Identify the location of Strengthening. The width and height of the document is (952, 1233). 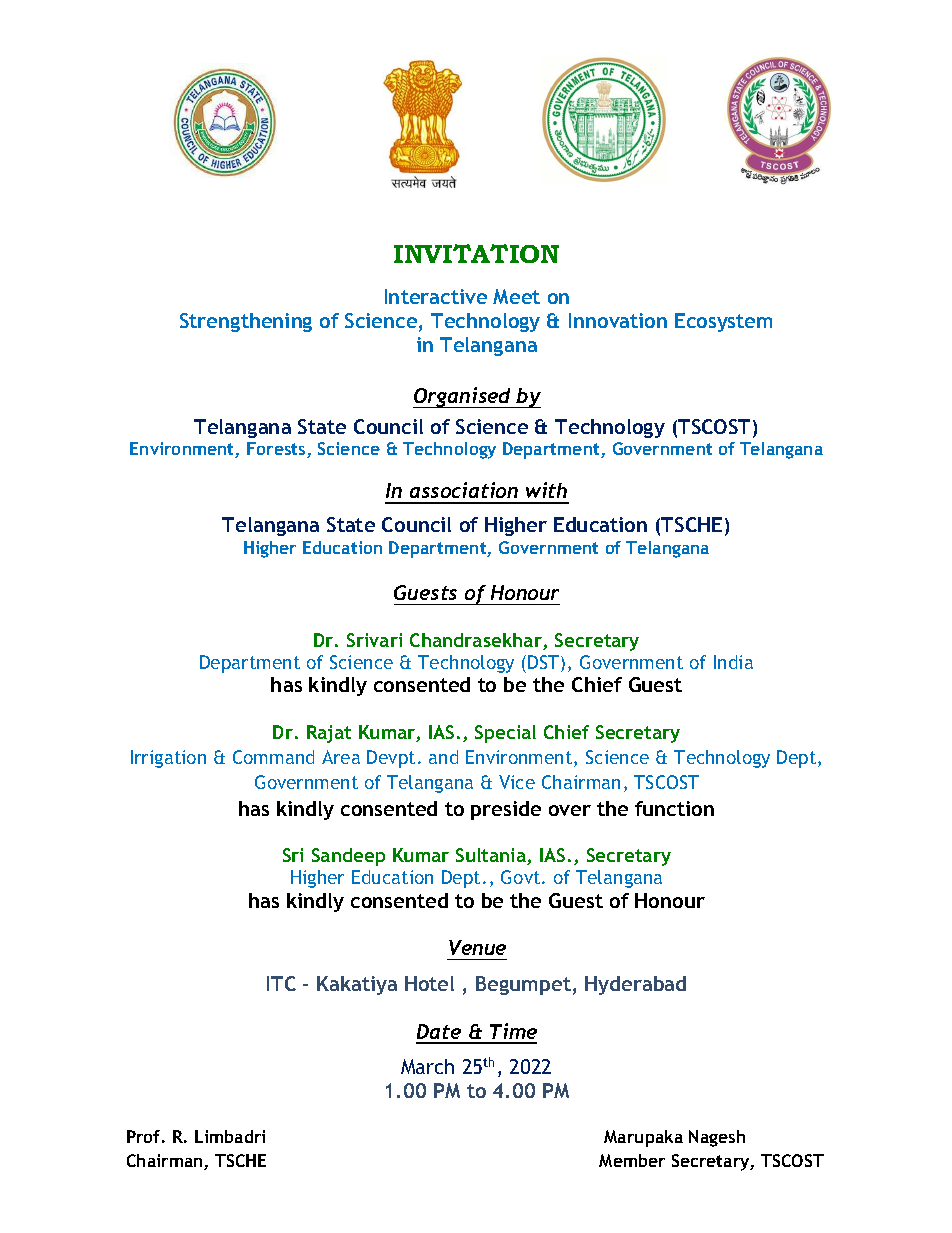
(246, 322).
